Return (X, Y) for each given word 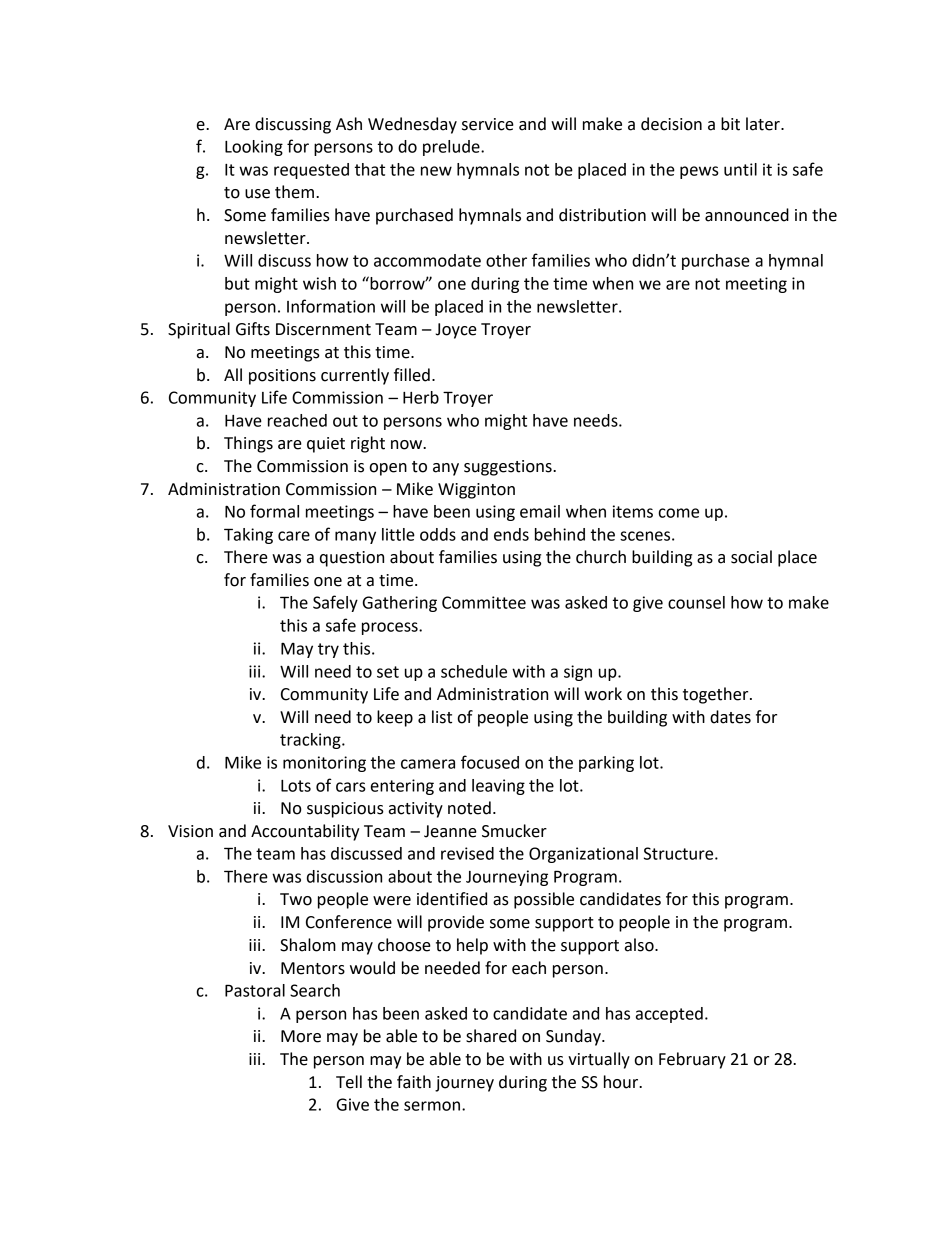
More (301, 1036)
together (717, 695)
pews (699, 172)
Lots (296, 786)
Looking (254, 148)
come (679, 513)
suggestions (509, 468)
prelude (452, 148)
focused (490, 762)
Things (248, 444)
